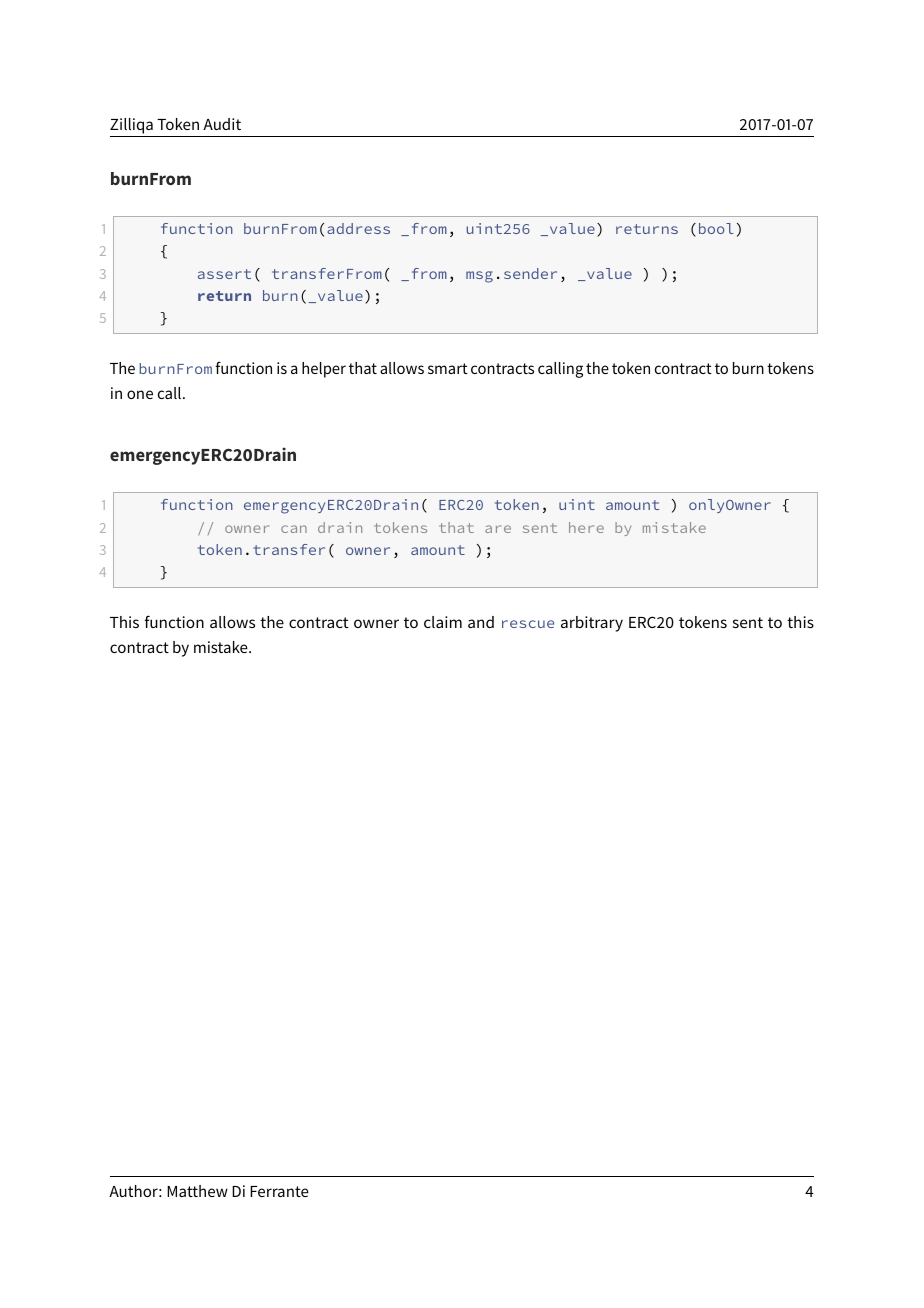 This screenshot has width=924, height=1308. What do you see at coordinates (222, 124) in the screenshot?
I see `Audit` at bounding box center [222, 124].
